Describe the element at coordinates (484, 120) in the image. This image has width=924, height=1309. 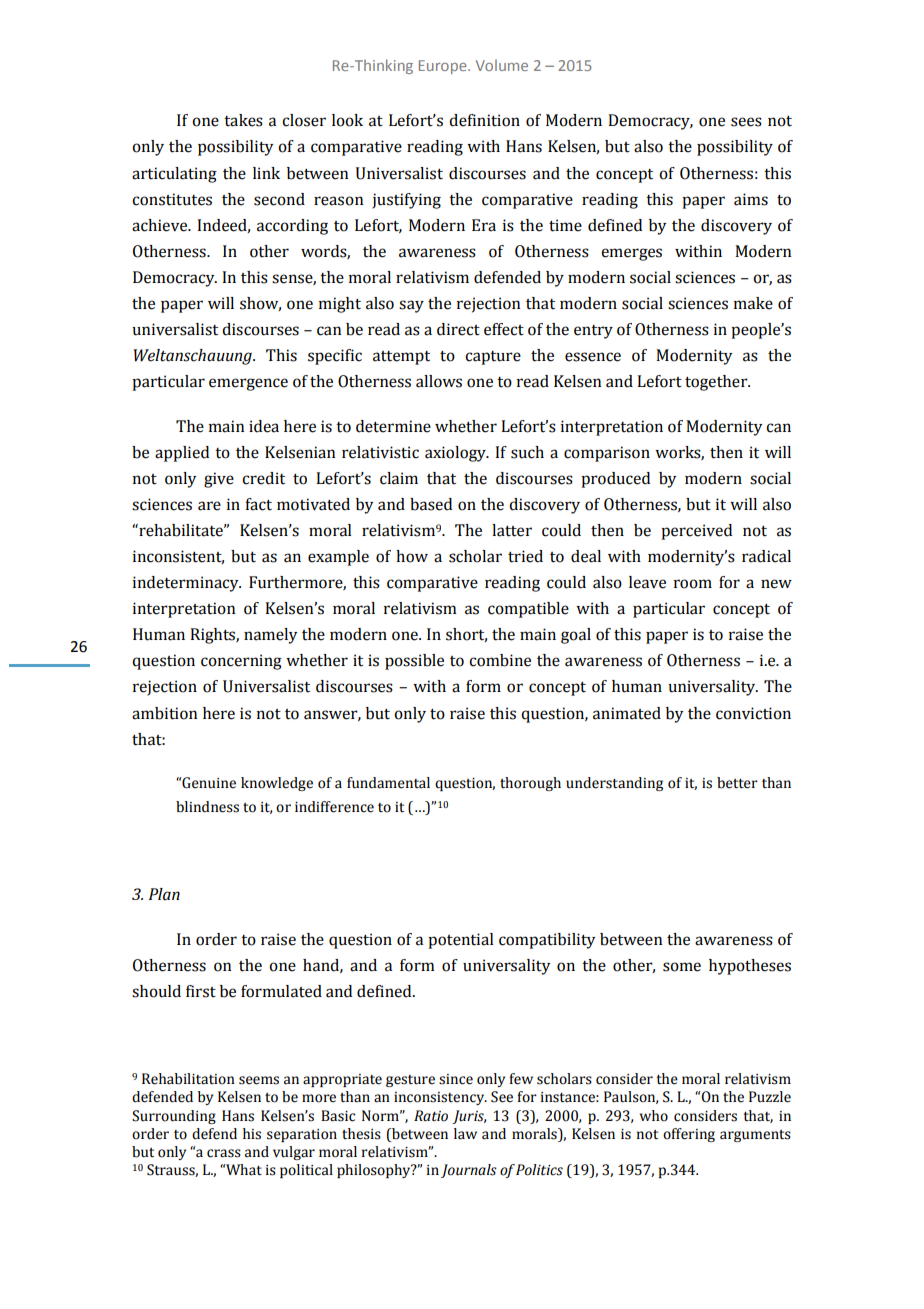
I see `definition` at that location.
